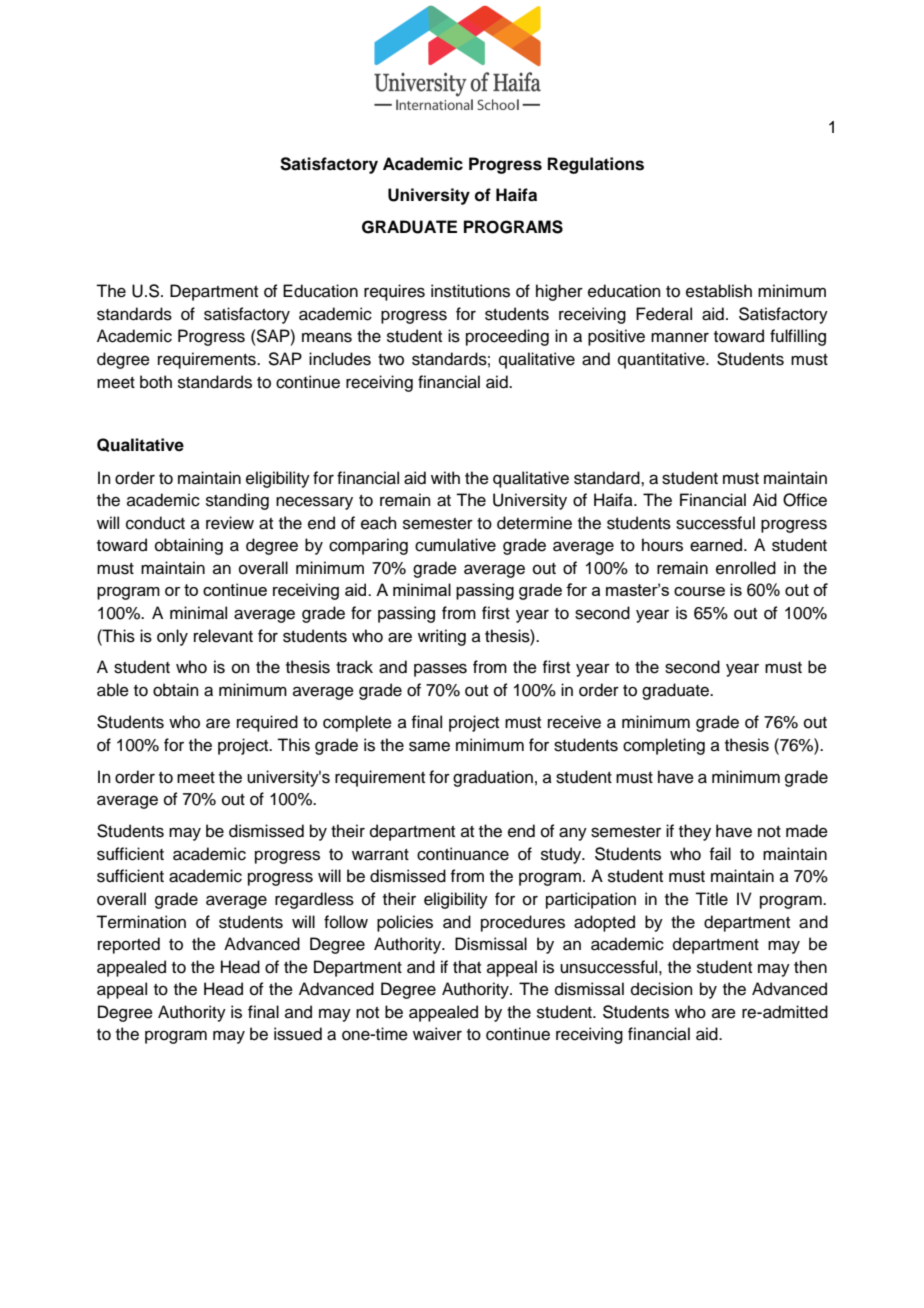  I want to click on writing, so click(442, 637).
